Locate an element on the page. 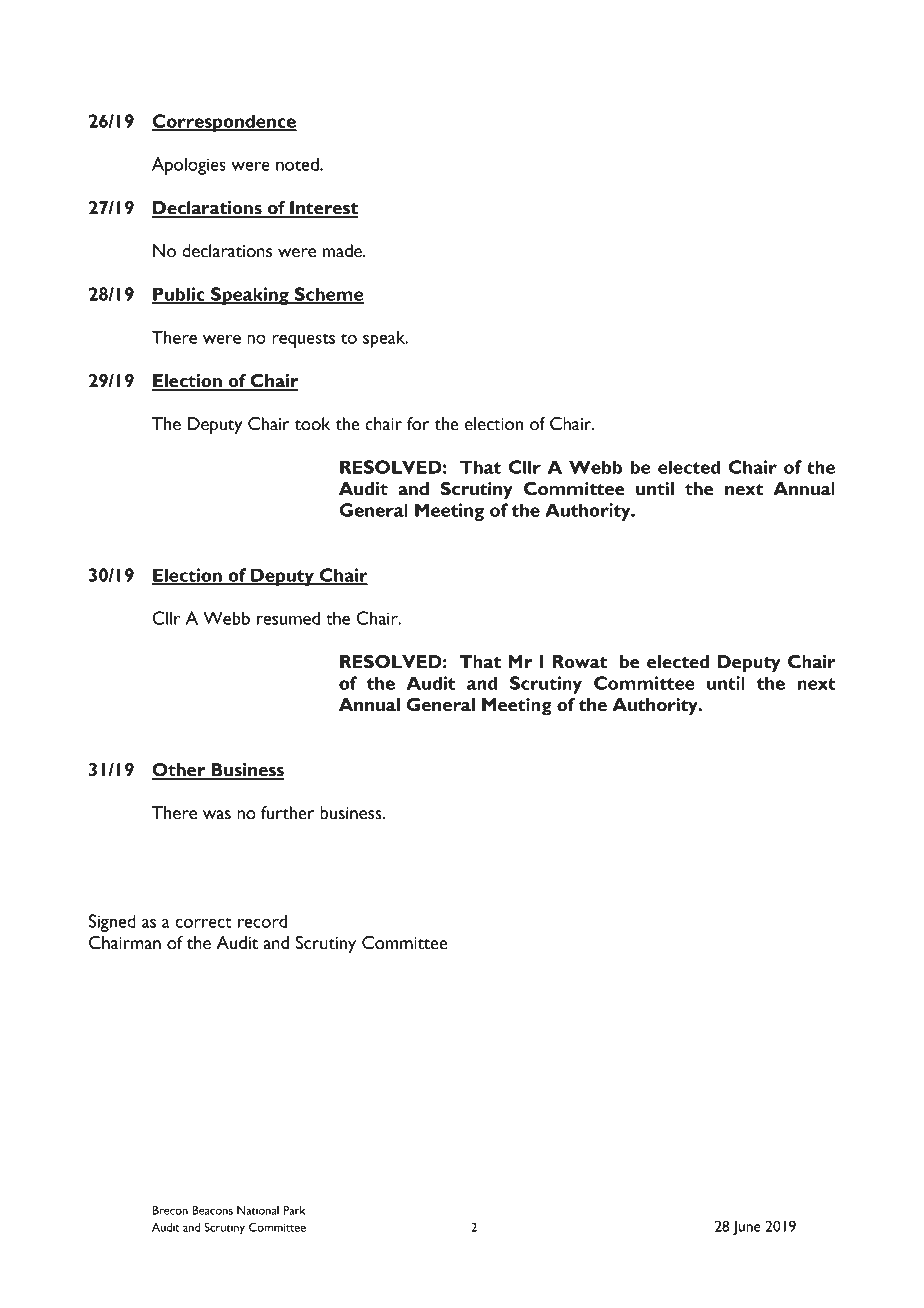  June is located at coordinates (747, 1228).
